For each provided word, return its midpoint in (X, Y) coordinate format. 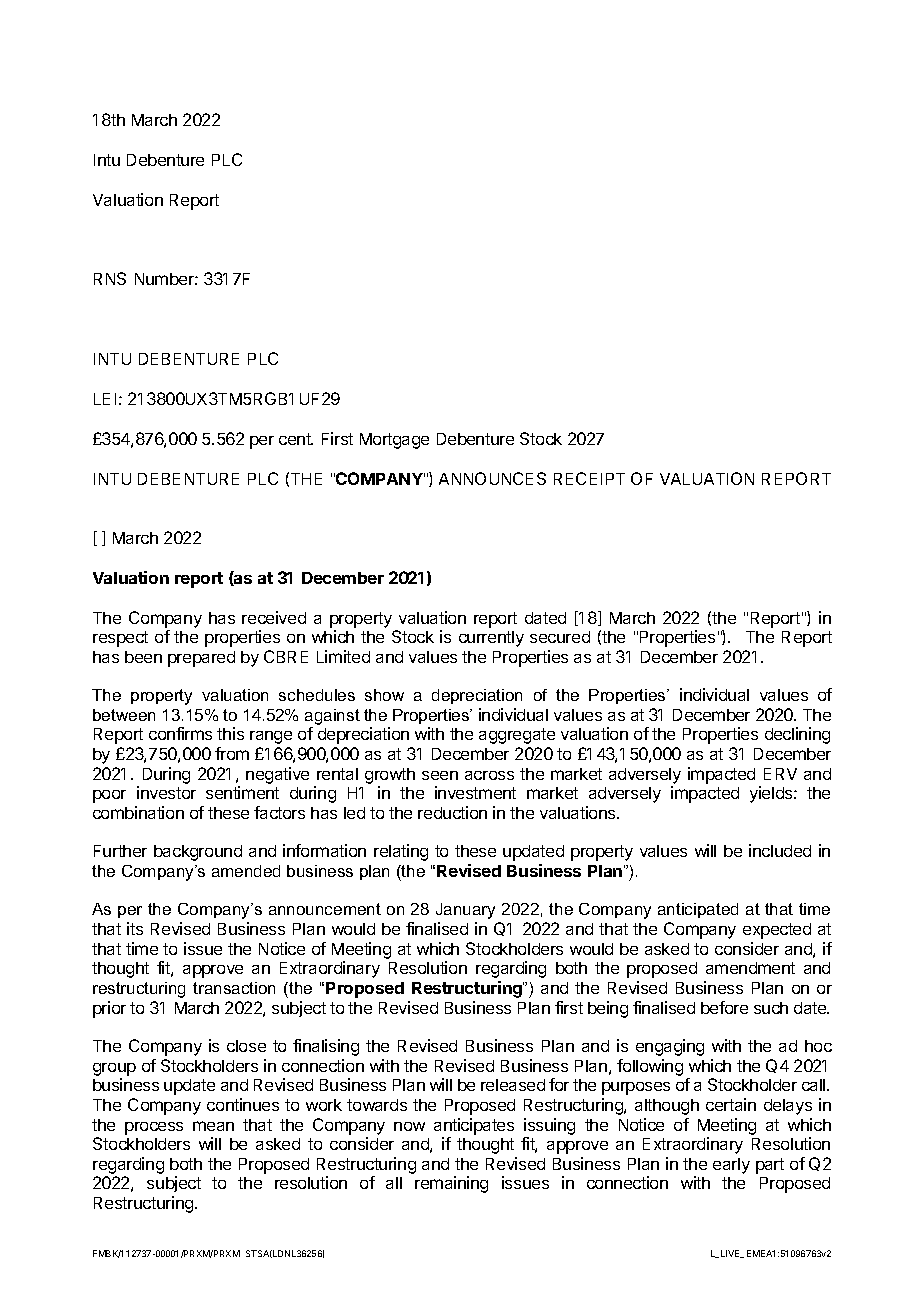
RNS (110, 278)
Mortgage (394, 441)
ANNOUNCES (492, 478)
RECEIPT (589, 478)
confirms (180, 733)
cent (296, 439)
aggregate (517, 736)
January (465, 911)
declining (797, 735)
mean (213, 1126)
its (135, 928)
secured (560, 637)
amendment (750, 968)
